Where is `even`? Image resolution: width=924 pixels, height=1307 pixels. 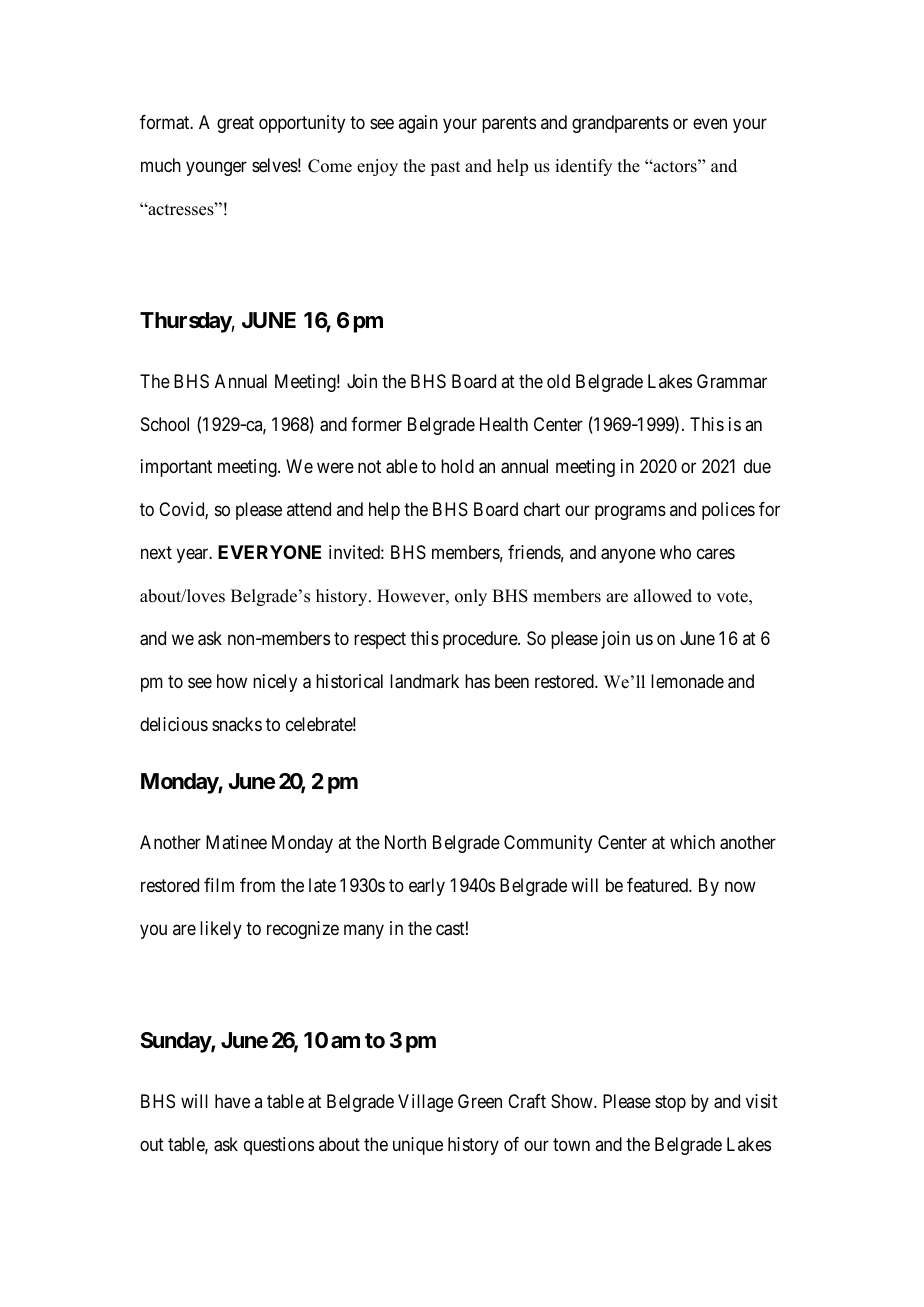
even is located at coordinates (710, 123).
